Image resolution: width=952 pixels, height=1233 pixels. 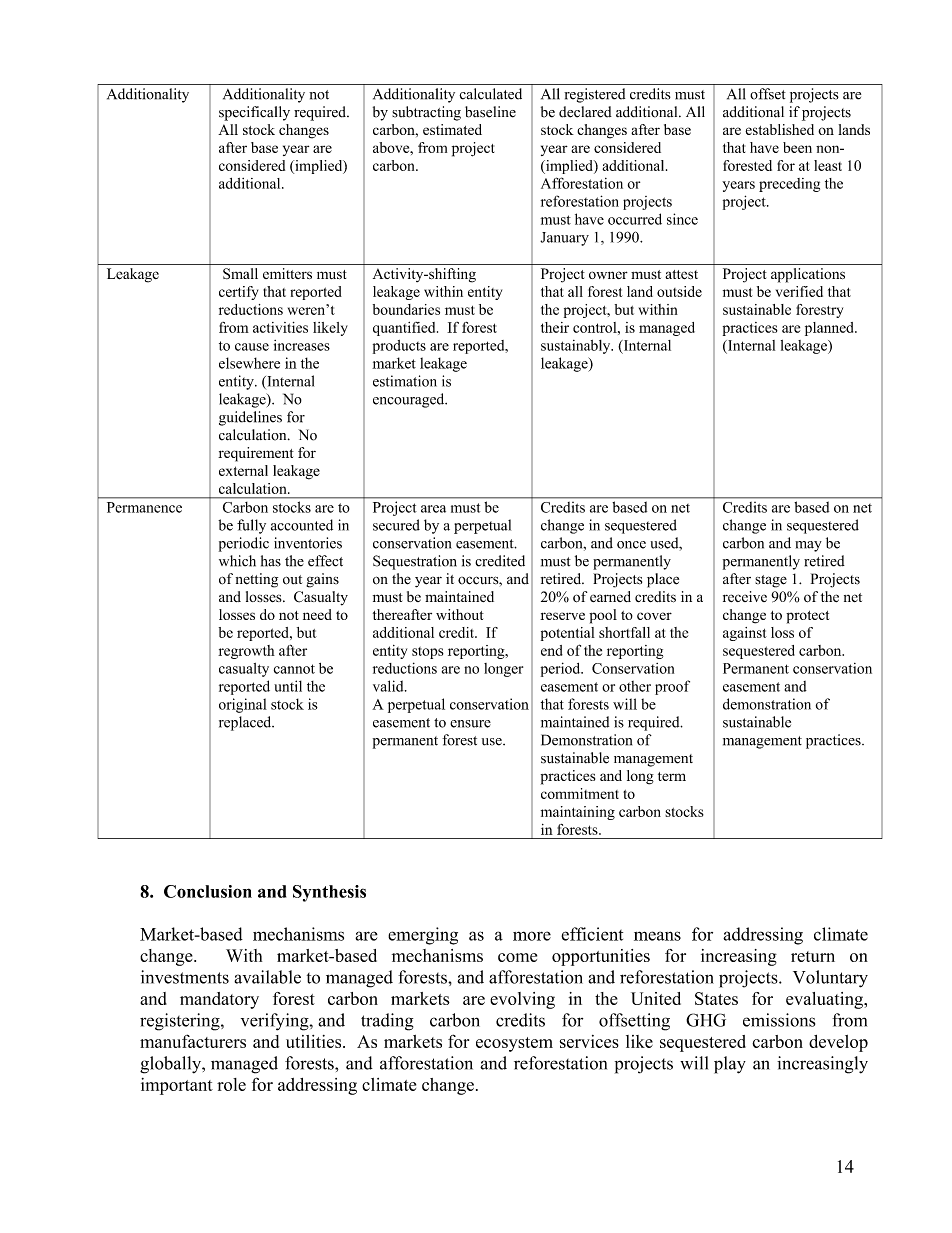 What do you see at coordinates (470, 724) in the page?
I see `ensure` at bounding box center [470, 724].
